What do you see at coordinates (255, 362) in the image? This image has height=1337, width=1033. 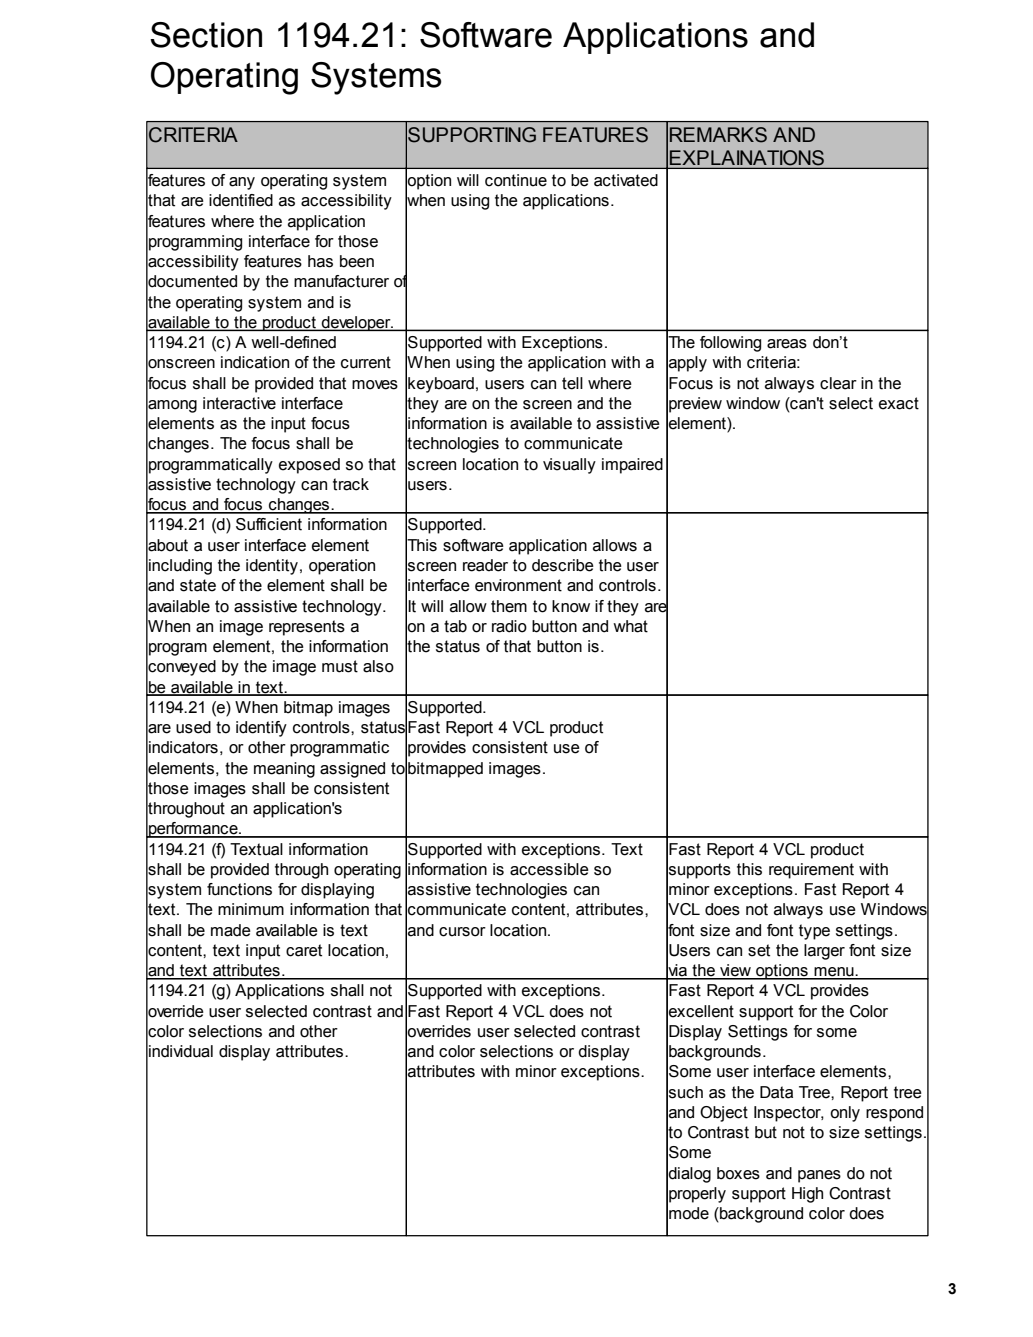 I see `indication` at bounding box center [255, 362].
